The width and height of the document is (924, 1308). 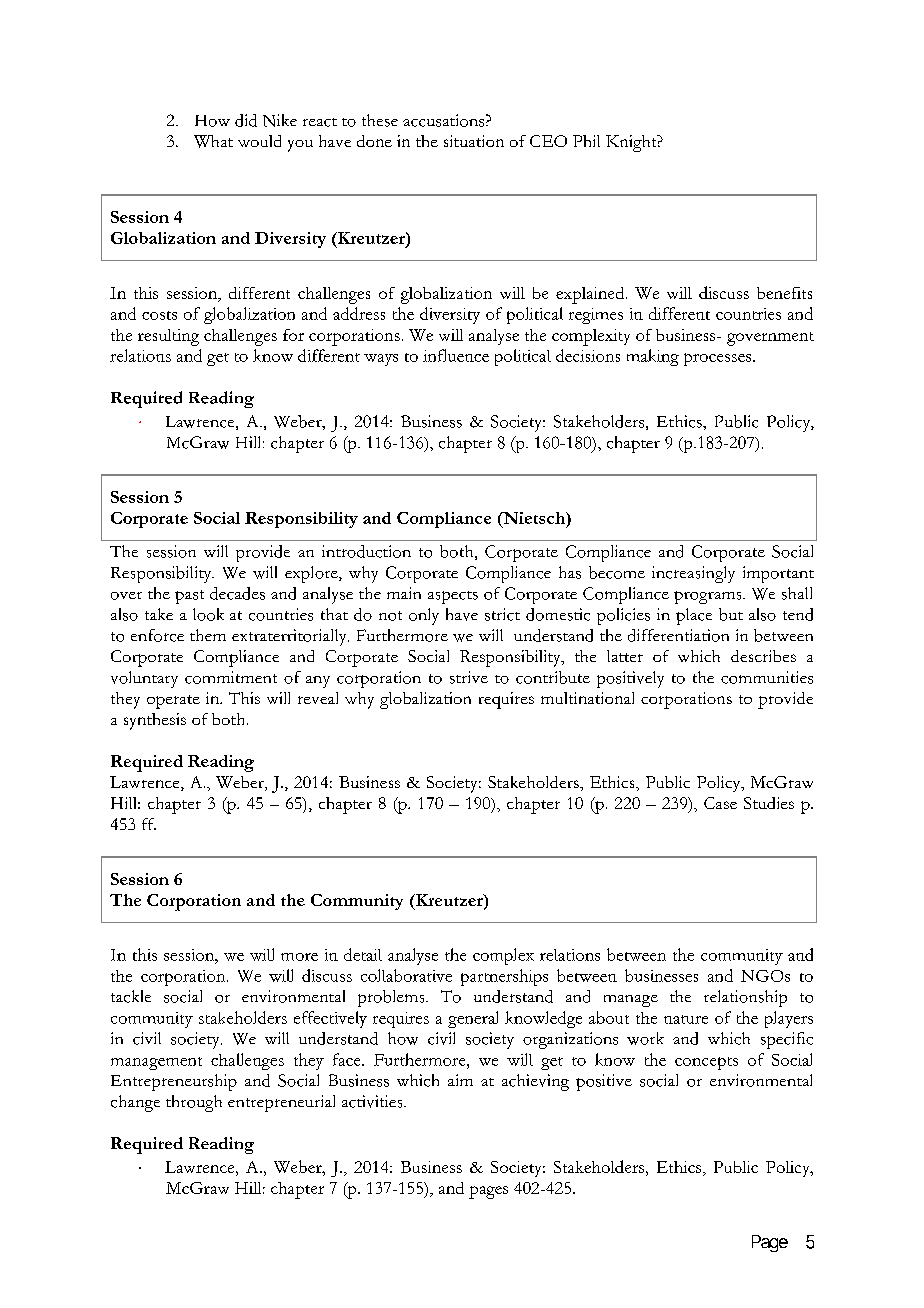 I want to click on Entrepreneurship, so click(x=174, y=1082).
